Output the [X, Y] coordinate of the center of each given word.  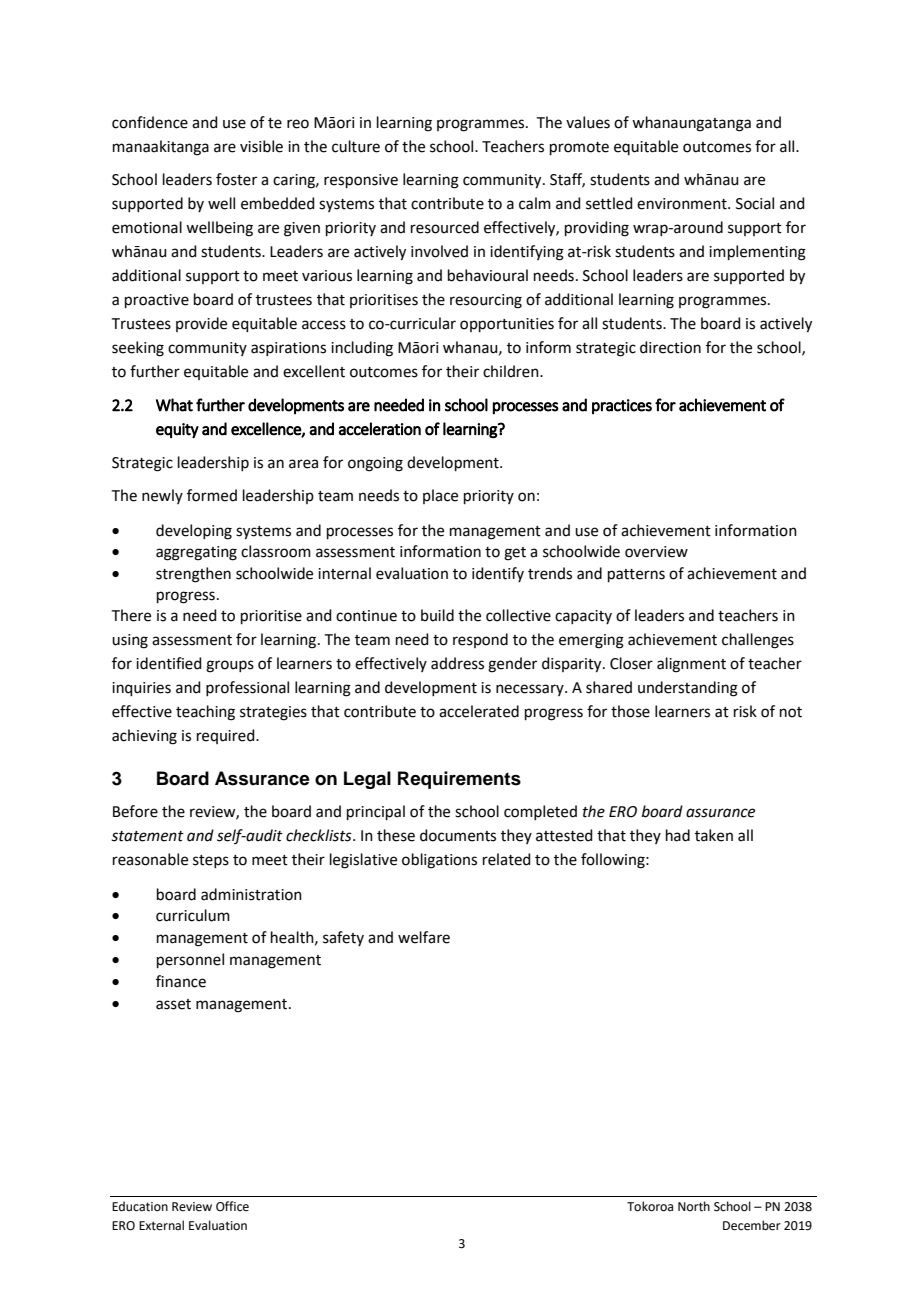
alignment [691, 665]
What [174, 405]
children [512, 371]
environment [683, 204]
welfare [424, 937]
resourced [445, 227]
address [457, 663]
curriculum [193, 915]
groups [230, 666]
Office [232, 1206]
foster [236, 179]
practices [622, 407]
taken [714, 835]
